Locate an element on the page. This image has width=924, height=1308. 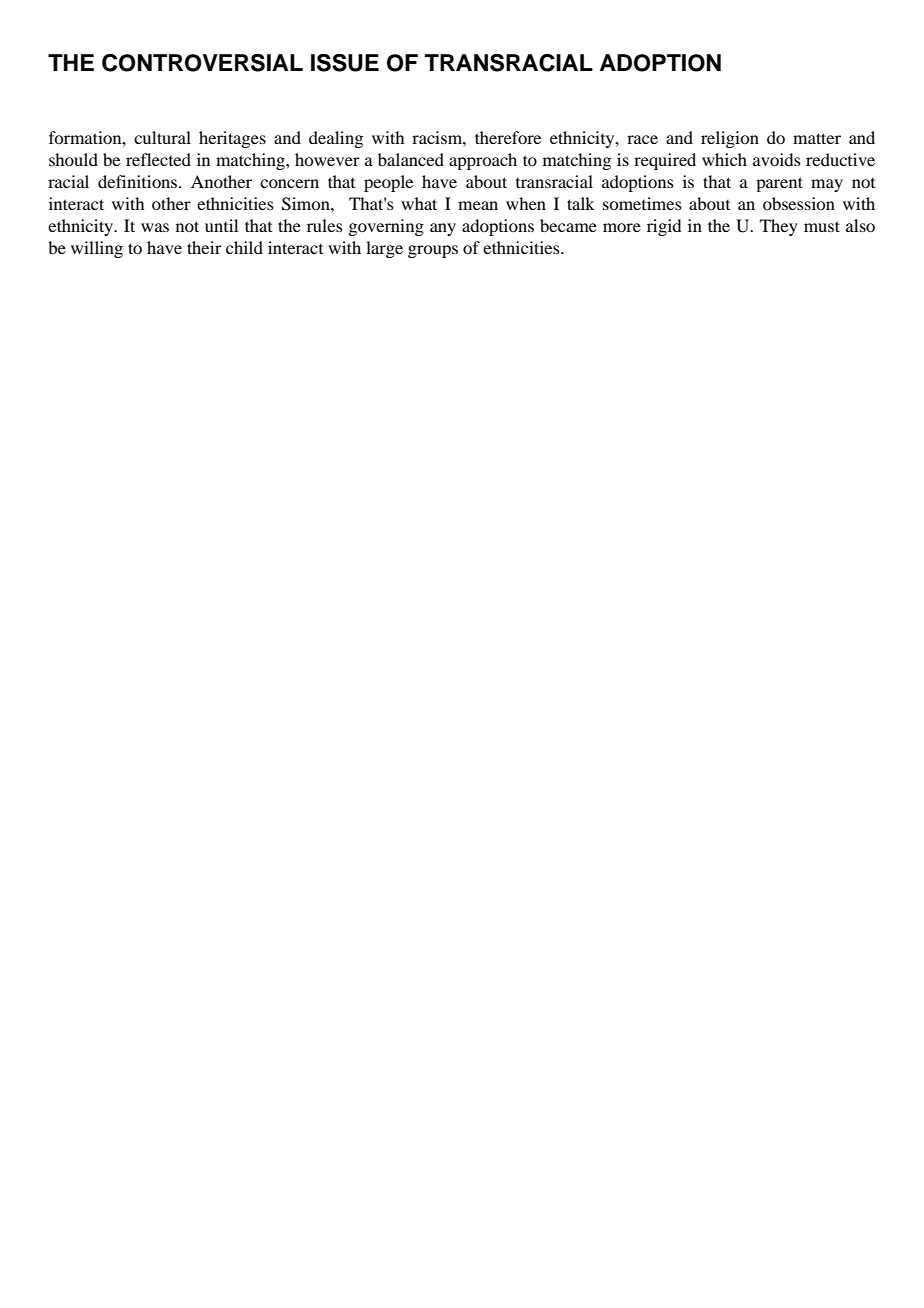
ISSUE is located at coordinates (345, 63).
